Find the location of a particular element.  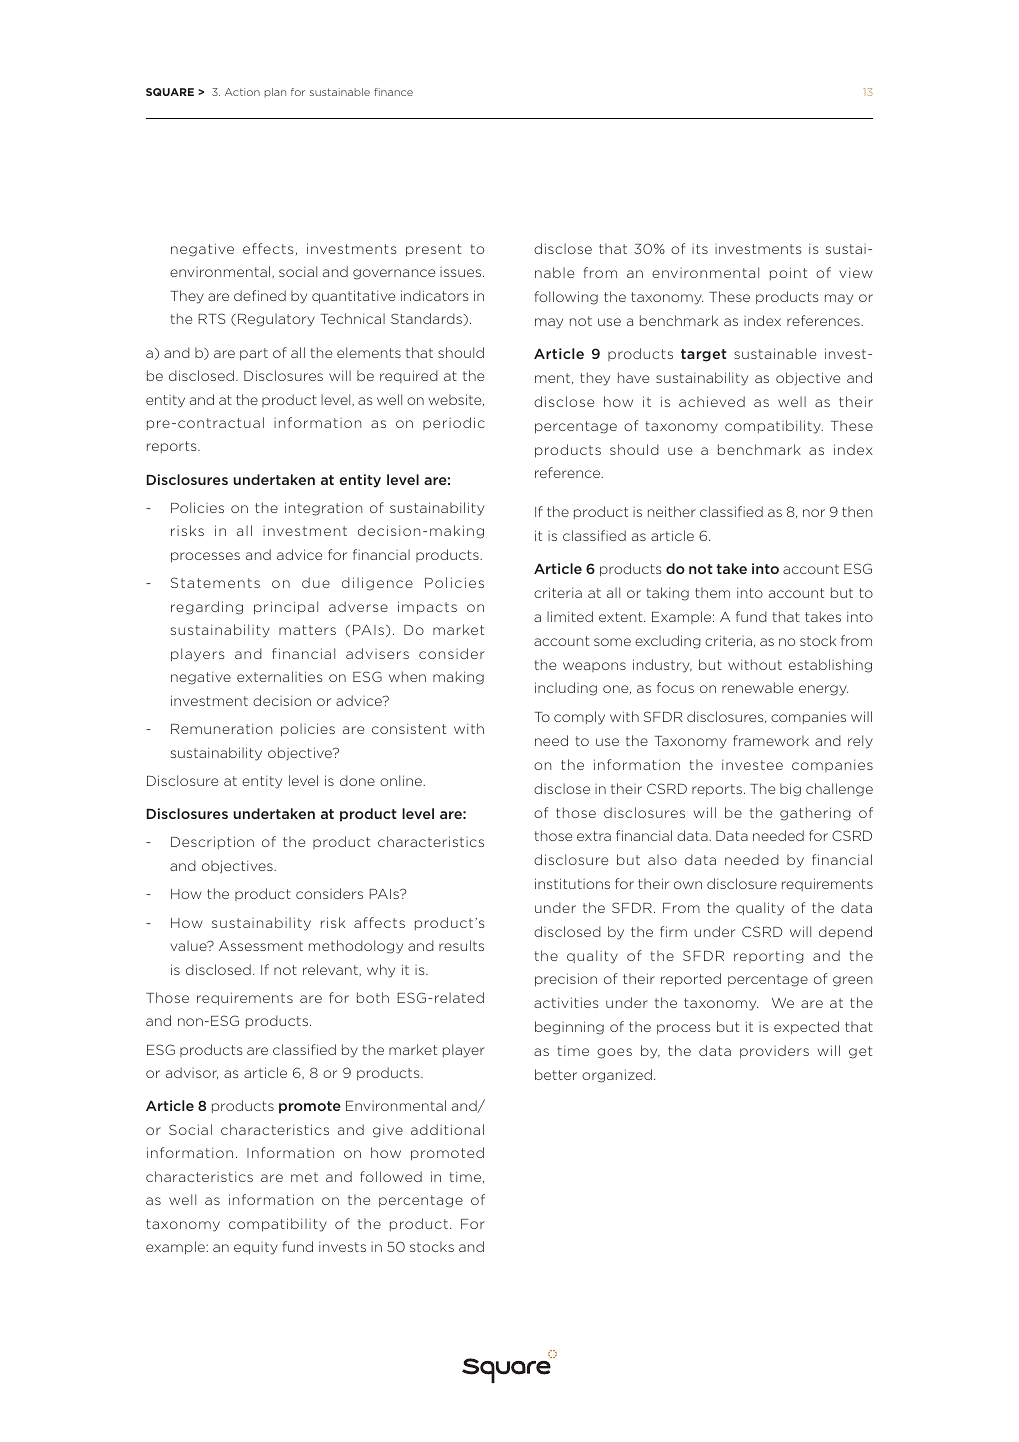

big is located at coordinates (790, 790).
